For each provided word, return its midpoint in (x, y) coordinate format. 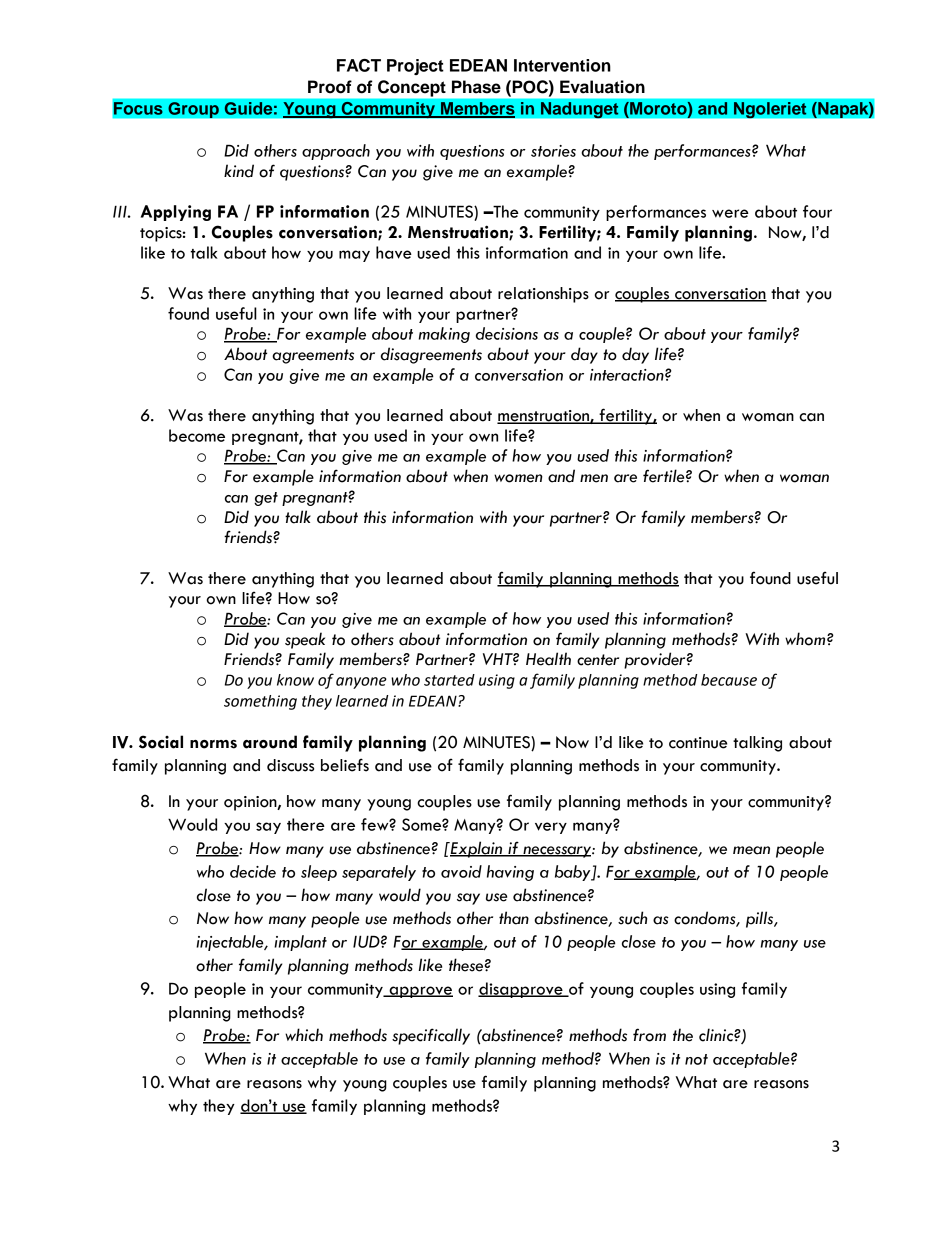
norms (213, 744)
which (304, 1035)
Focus (138, 108)
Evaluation (602, 87)
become (197, 435)
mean (751, 850)
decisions (507, 333)
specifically (431, 1036)
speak (305, 640)
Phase (476, 87)
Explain (476, 849)
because (729, 680)
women (518, 478)
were (730, 213)
